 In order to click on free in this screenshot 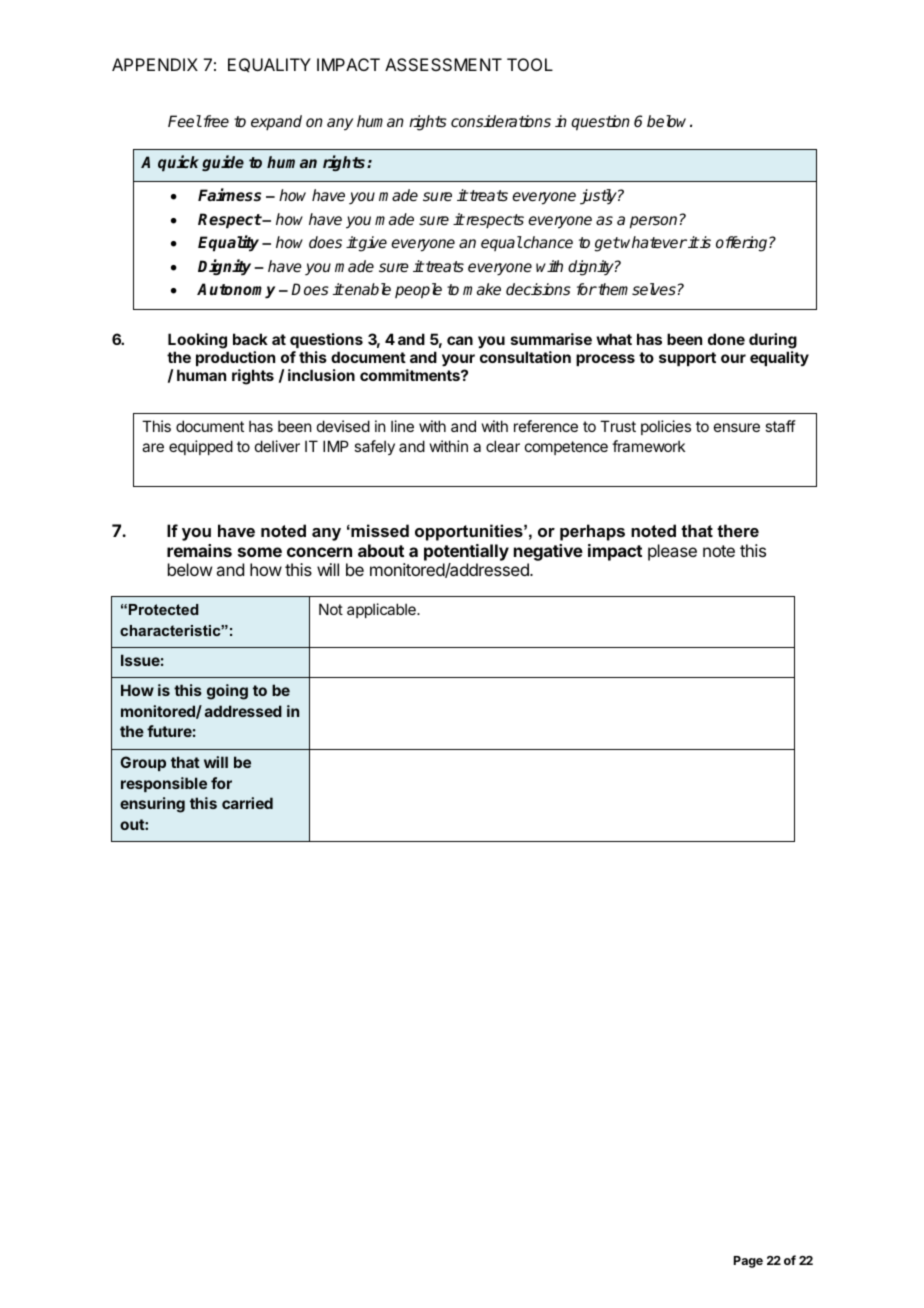, I will do `click(215, 121)`.
